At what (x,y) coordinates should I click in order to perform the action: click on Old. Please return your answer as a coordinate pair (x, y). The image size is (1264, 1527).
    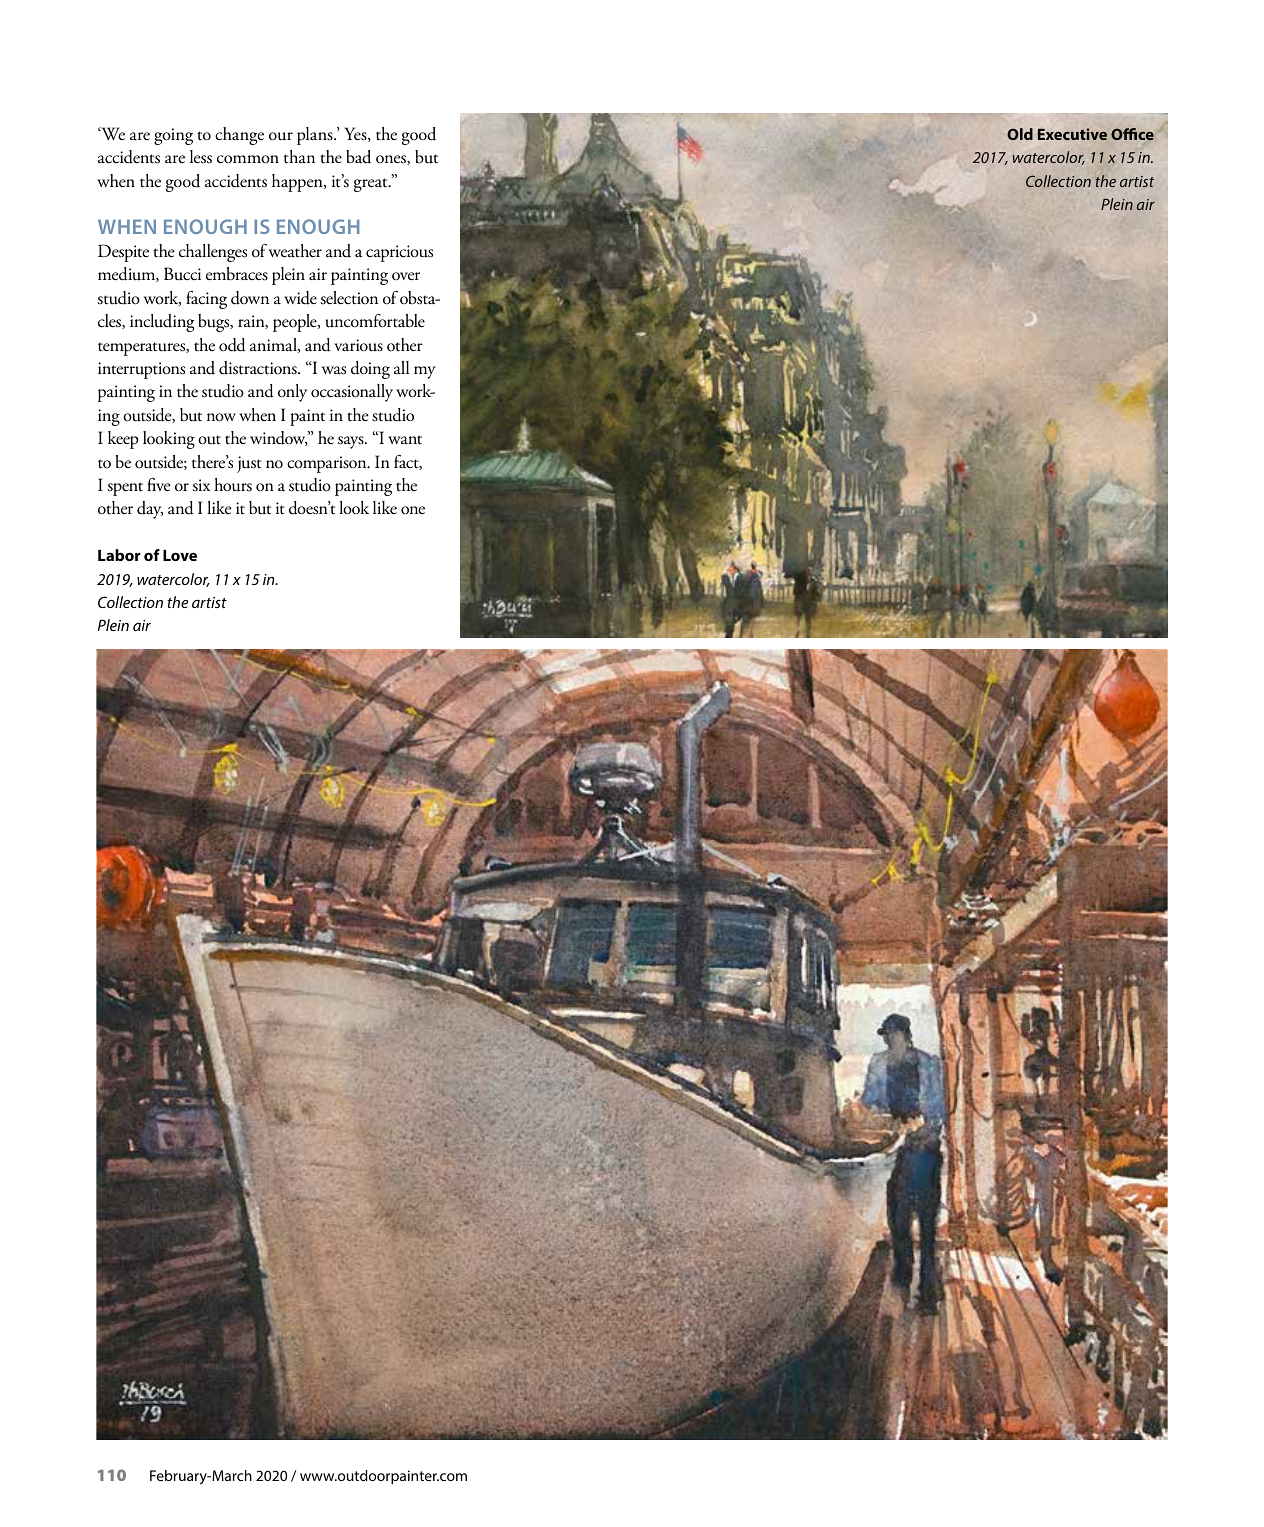
    Looking at the image, I should click on (1020, 134).
